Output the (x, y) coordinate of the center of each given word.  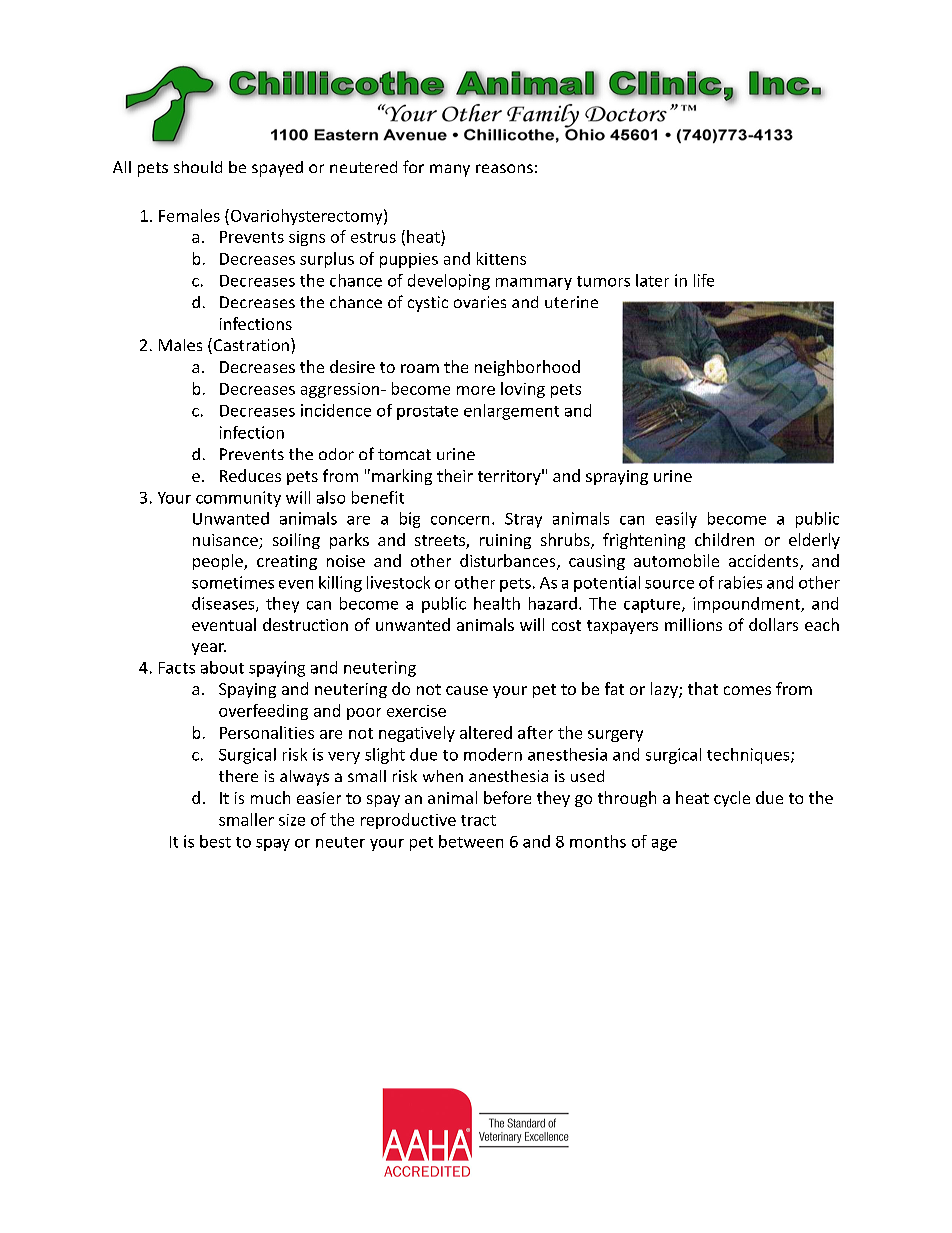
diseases (224, 604)
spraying (617, 477)
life (704, 280)
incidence (336, 410)
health (497, 603)
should (198, 167)
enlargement (511, 412)
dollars (773, 624)
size (292, 820)
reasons (504, 168)
